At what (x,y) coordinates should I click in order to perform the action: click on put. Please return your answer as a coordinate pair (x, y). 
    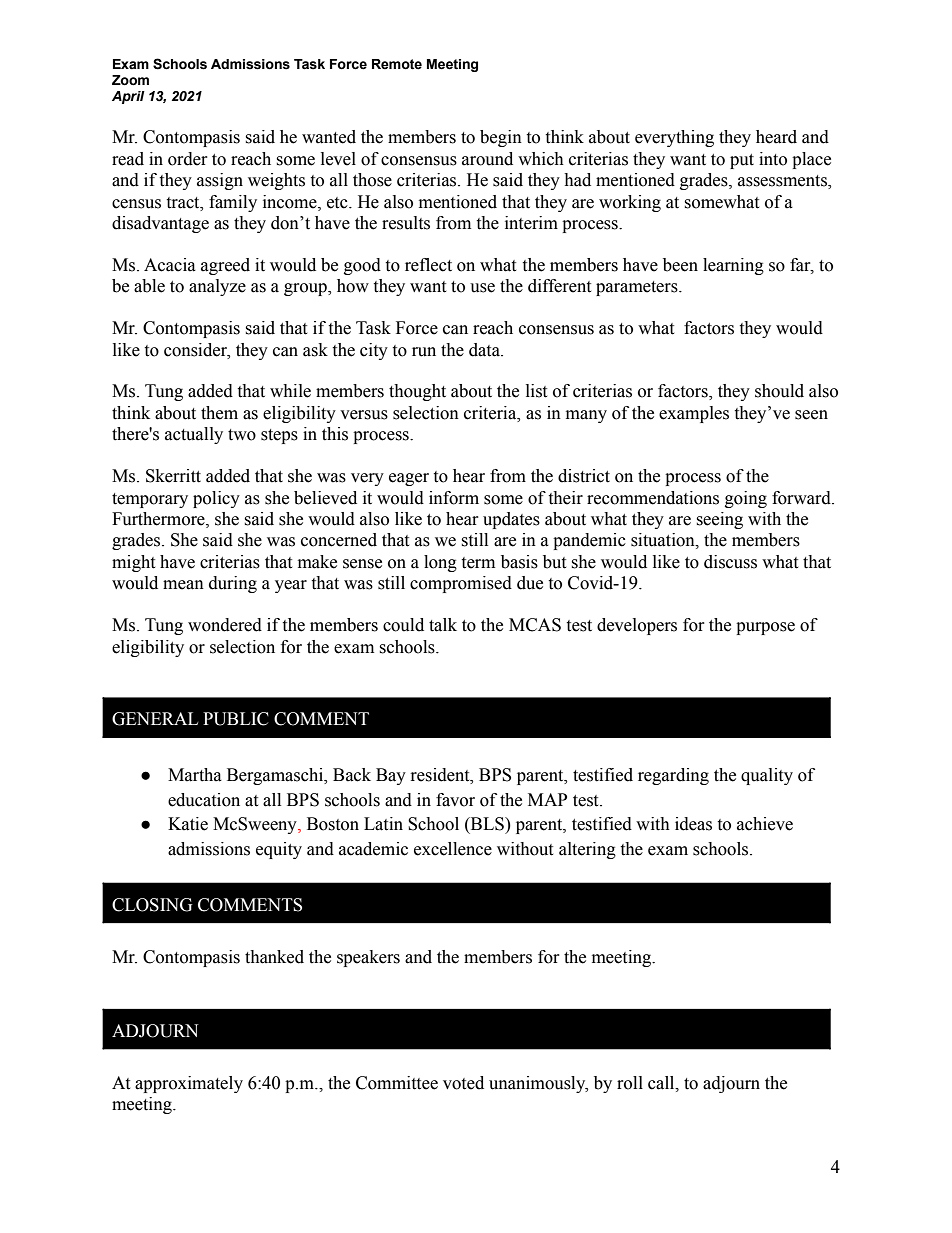
    Looking at the image, I should click on (742, 161).
